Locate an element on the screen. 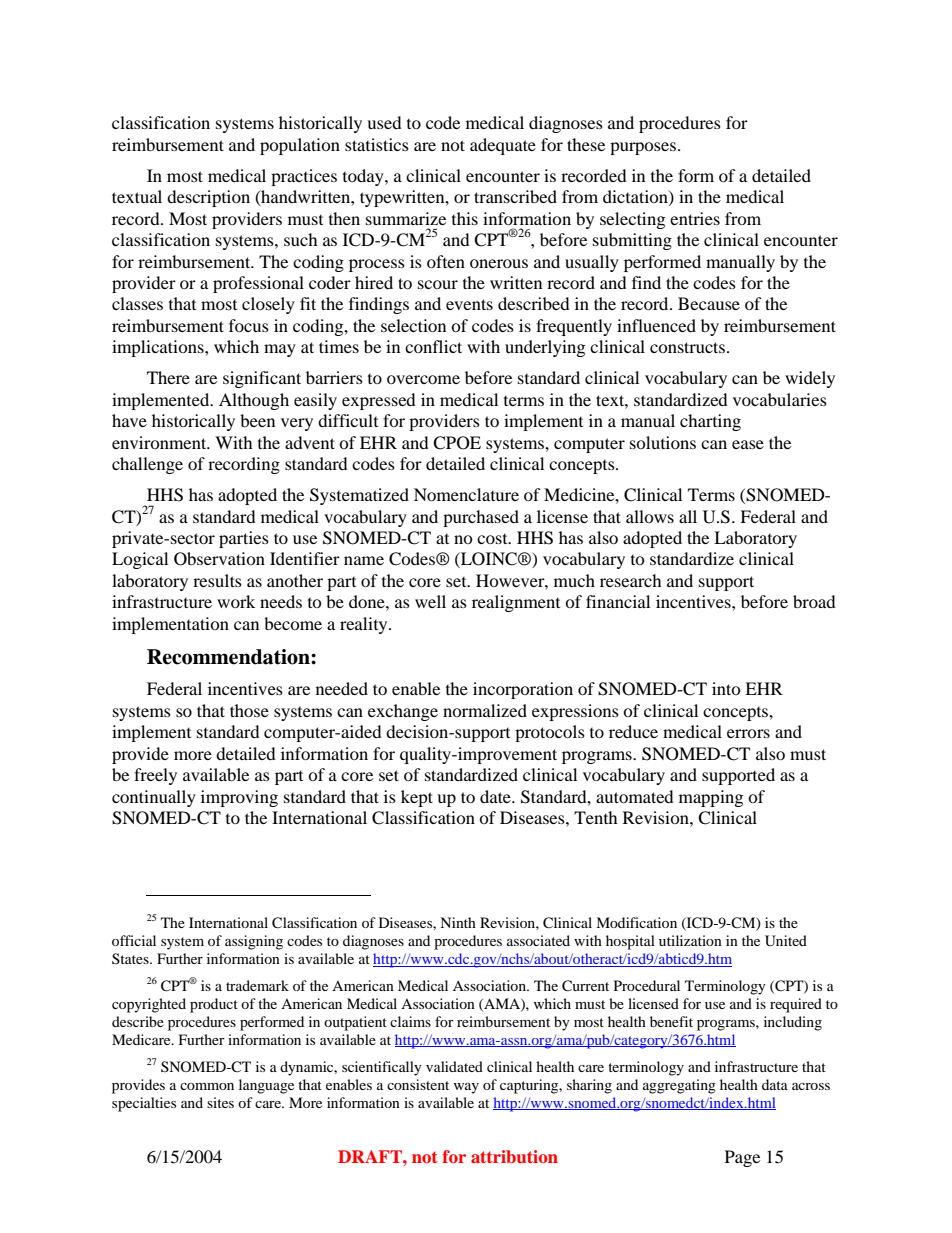 The image size is (952, 1233). challenge is located at coordinates (147, 465).
